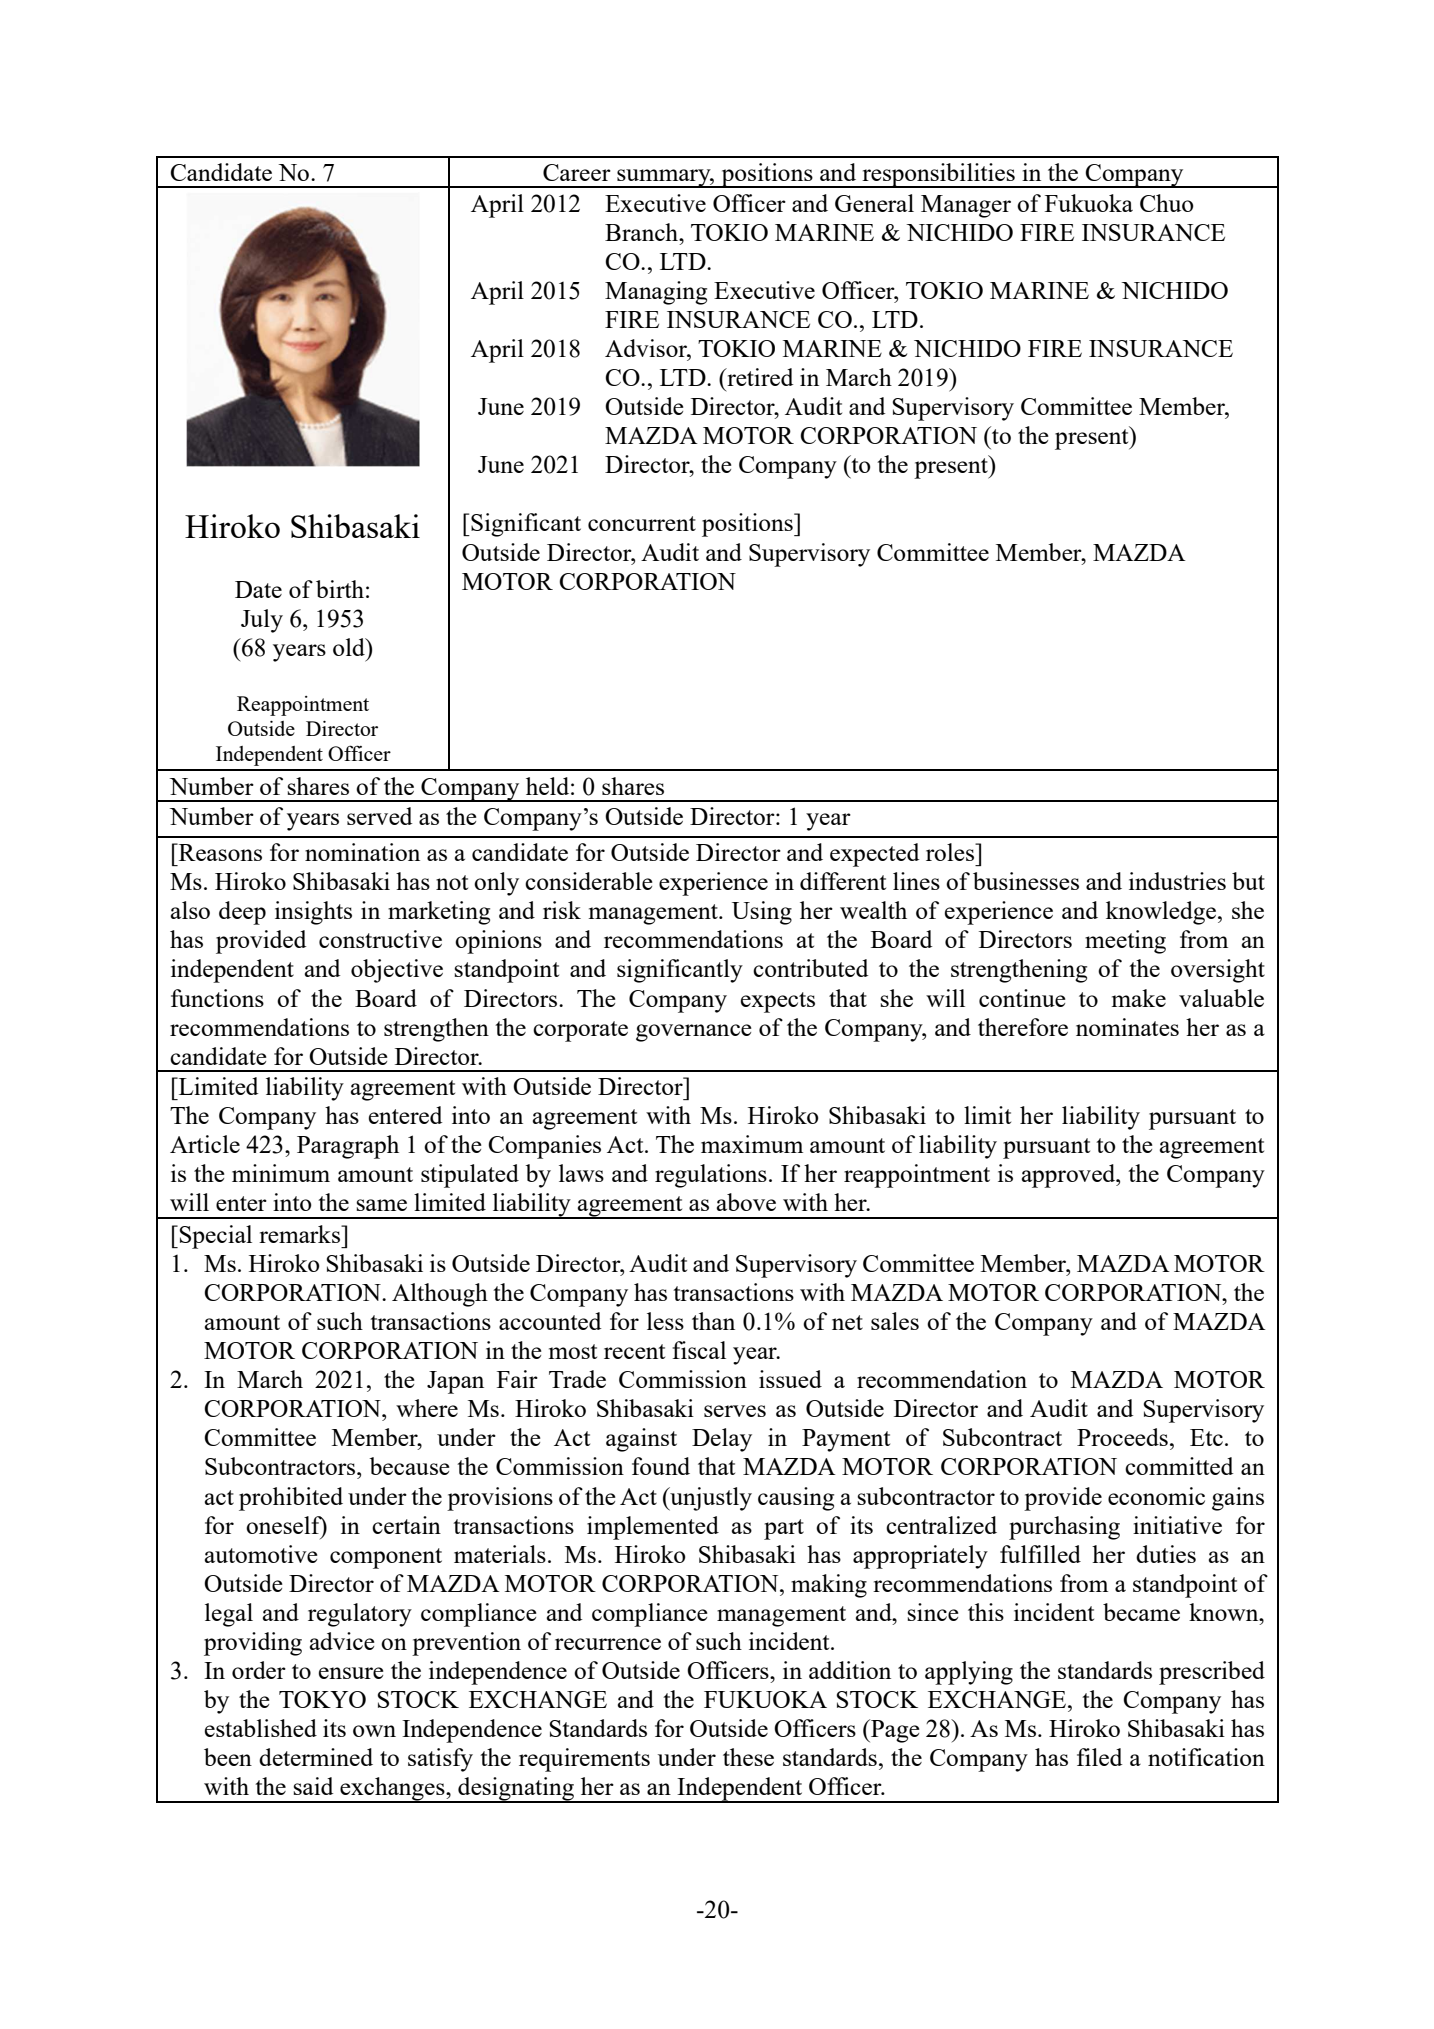 The width and height of the screenshot is (1434, 2029). Describe the element at coordinates (643, 232) in the screenshot. I see `Branch` at that location.
